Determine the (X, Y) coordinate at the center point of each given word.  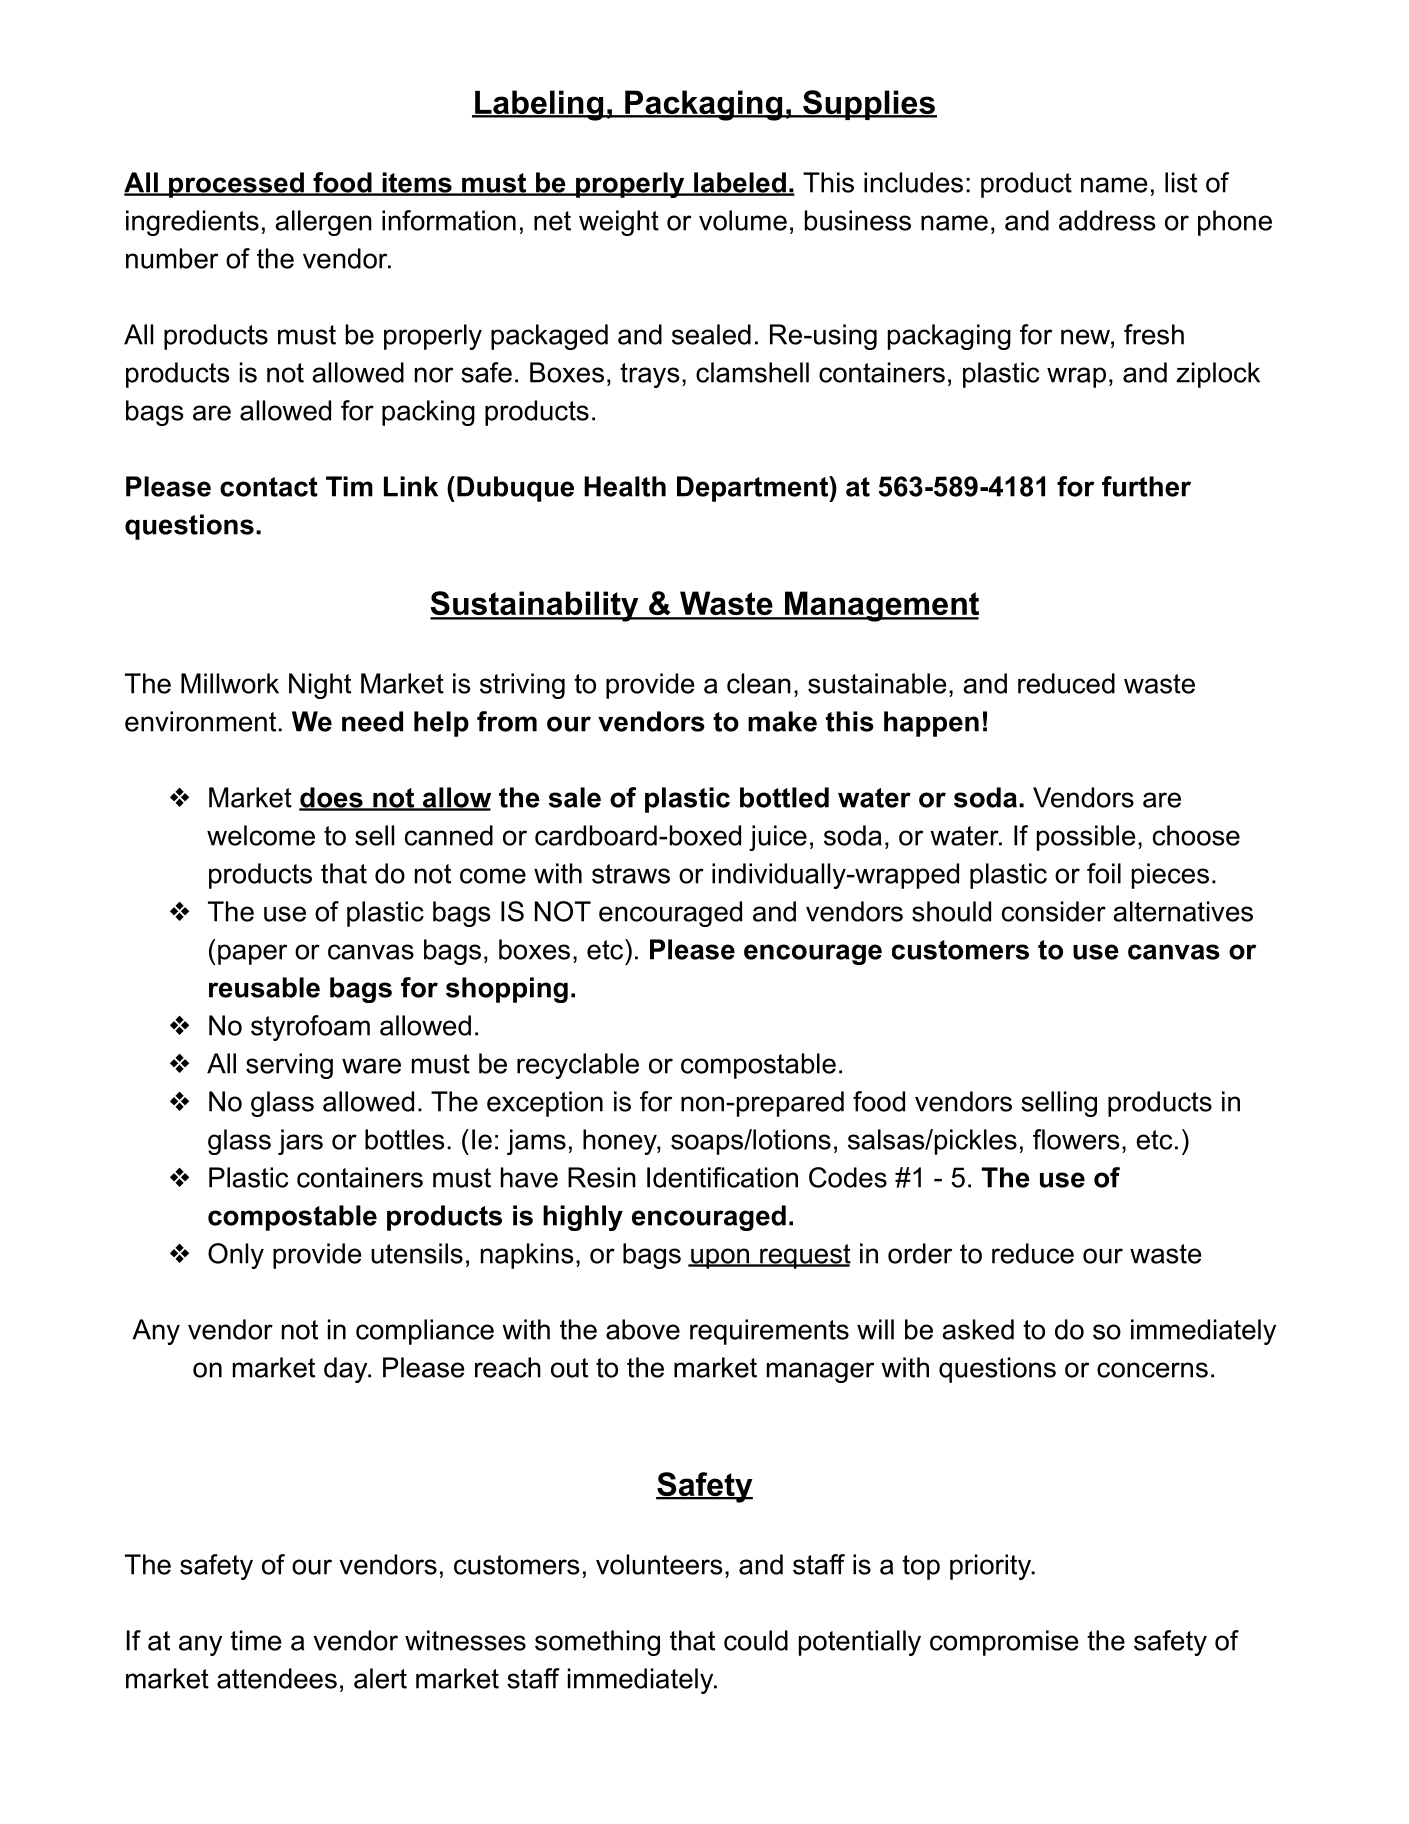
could (756, 1640)
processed (236, 185)
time (255, 1640)
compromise (1004, 1643)
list (1181, 182)
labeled (739, 183)
